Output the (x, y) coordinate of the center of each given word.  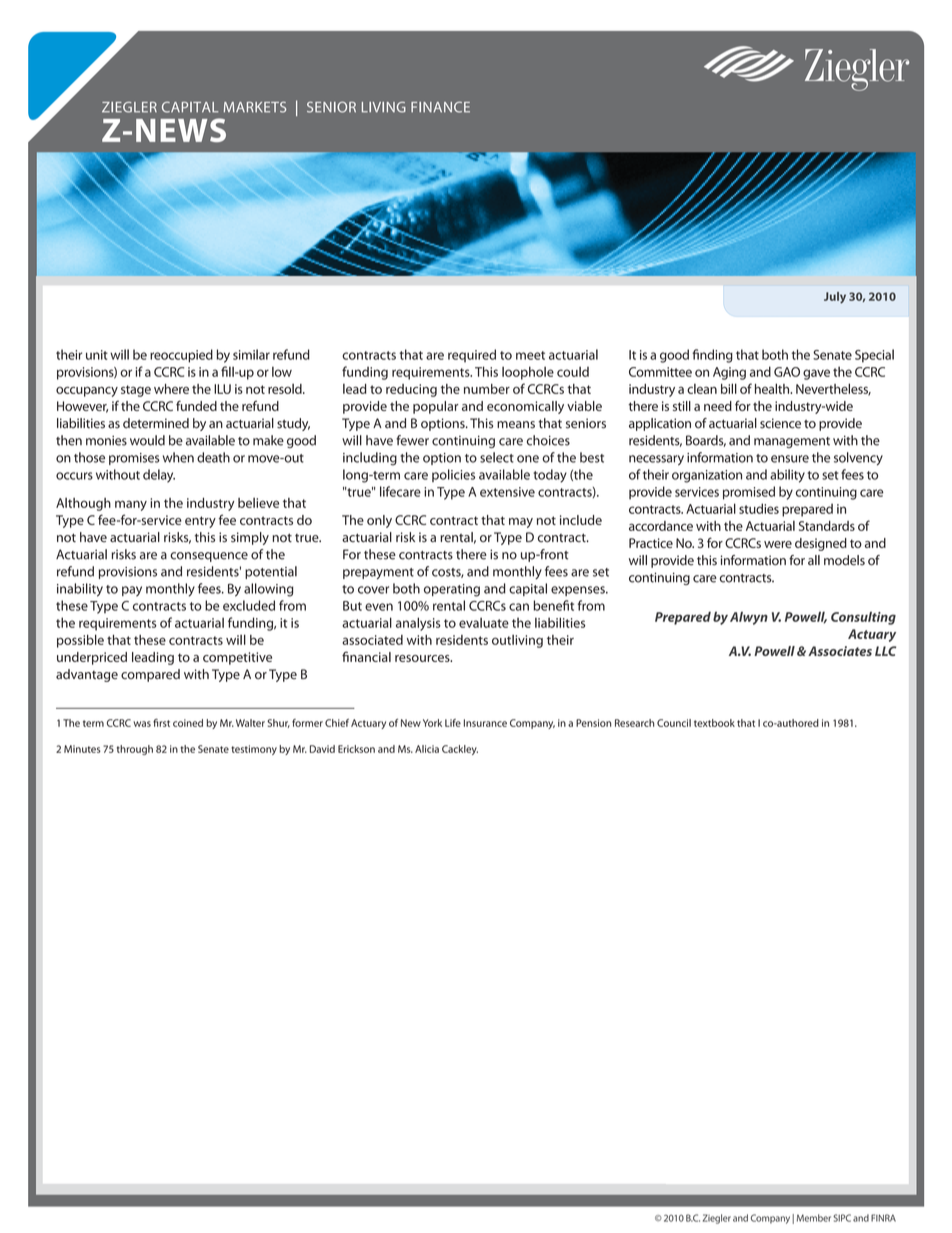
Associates (840, 651)
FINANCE (440, 107)
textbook (714, 723)
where (171, 389)
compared (150, 675)
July (835, 298)
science (780, 423)
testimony (254, 750)
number (487, 389)
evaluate (484, 623)
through (135, 750)
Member (814, 1218)
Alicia (427, 749)
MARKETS (255, 107)
